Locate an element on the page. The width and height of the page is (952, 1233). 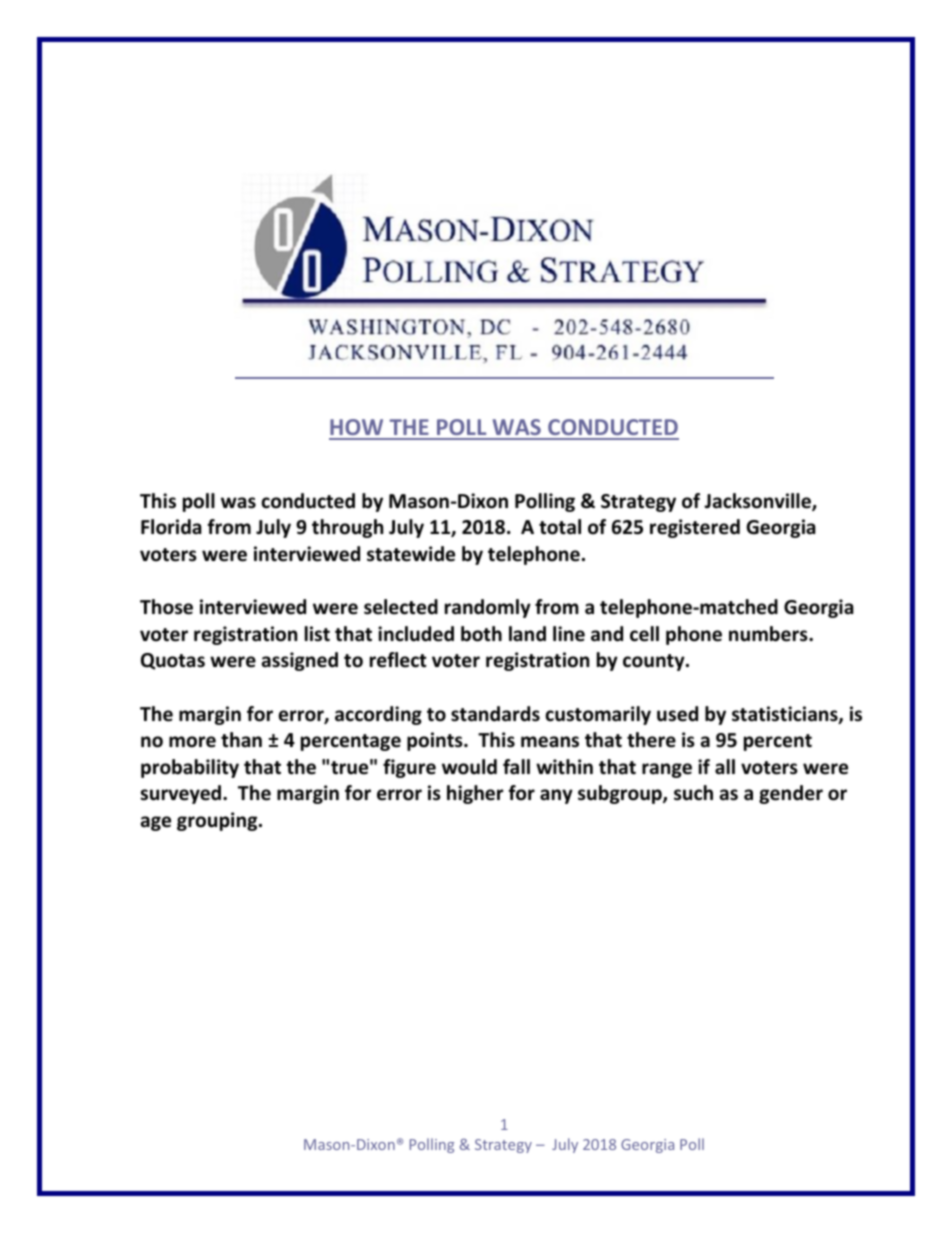
Those is located at coordinates (166, 607).
